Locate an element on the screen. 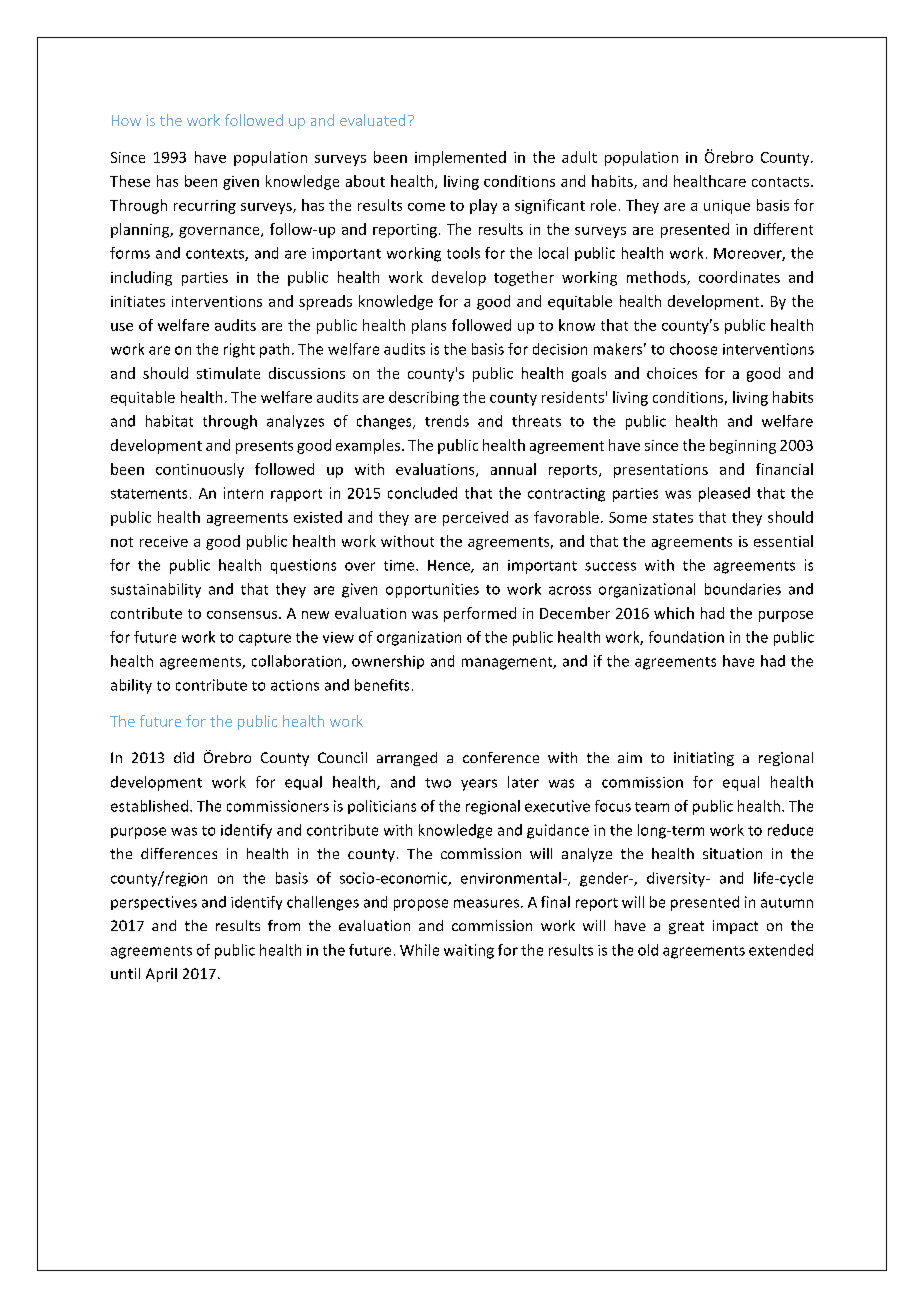 This screenshot has width=924, height=1308. right is located at coordinates (239, 350).
